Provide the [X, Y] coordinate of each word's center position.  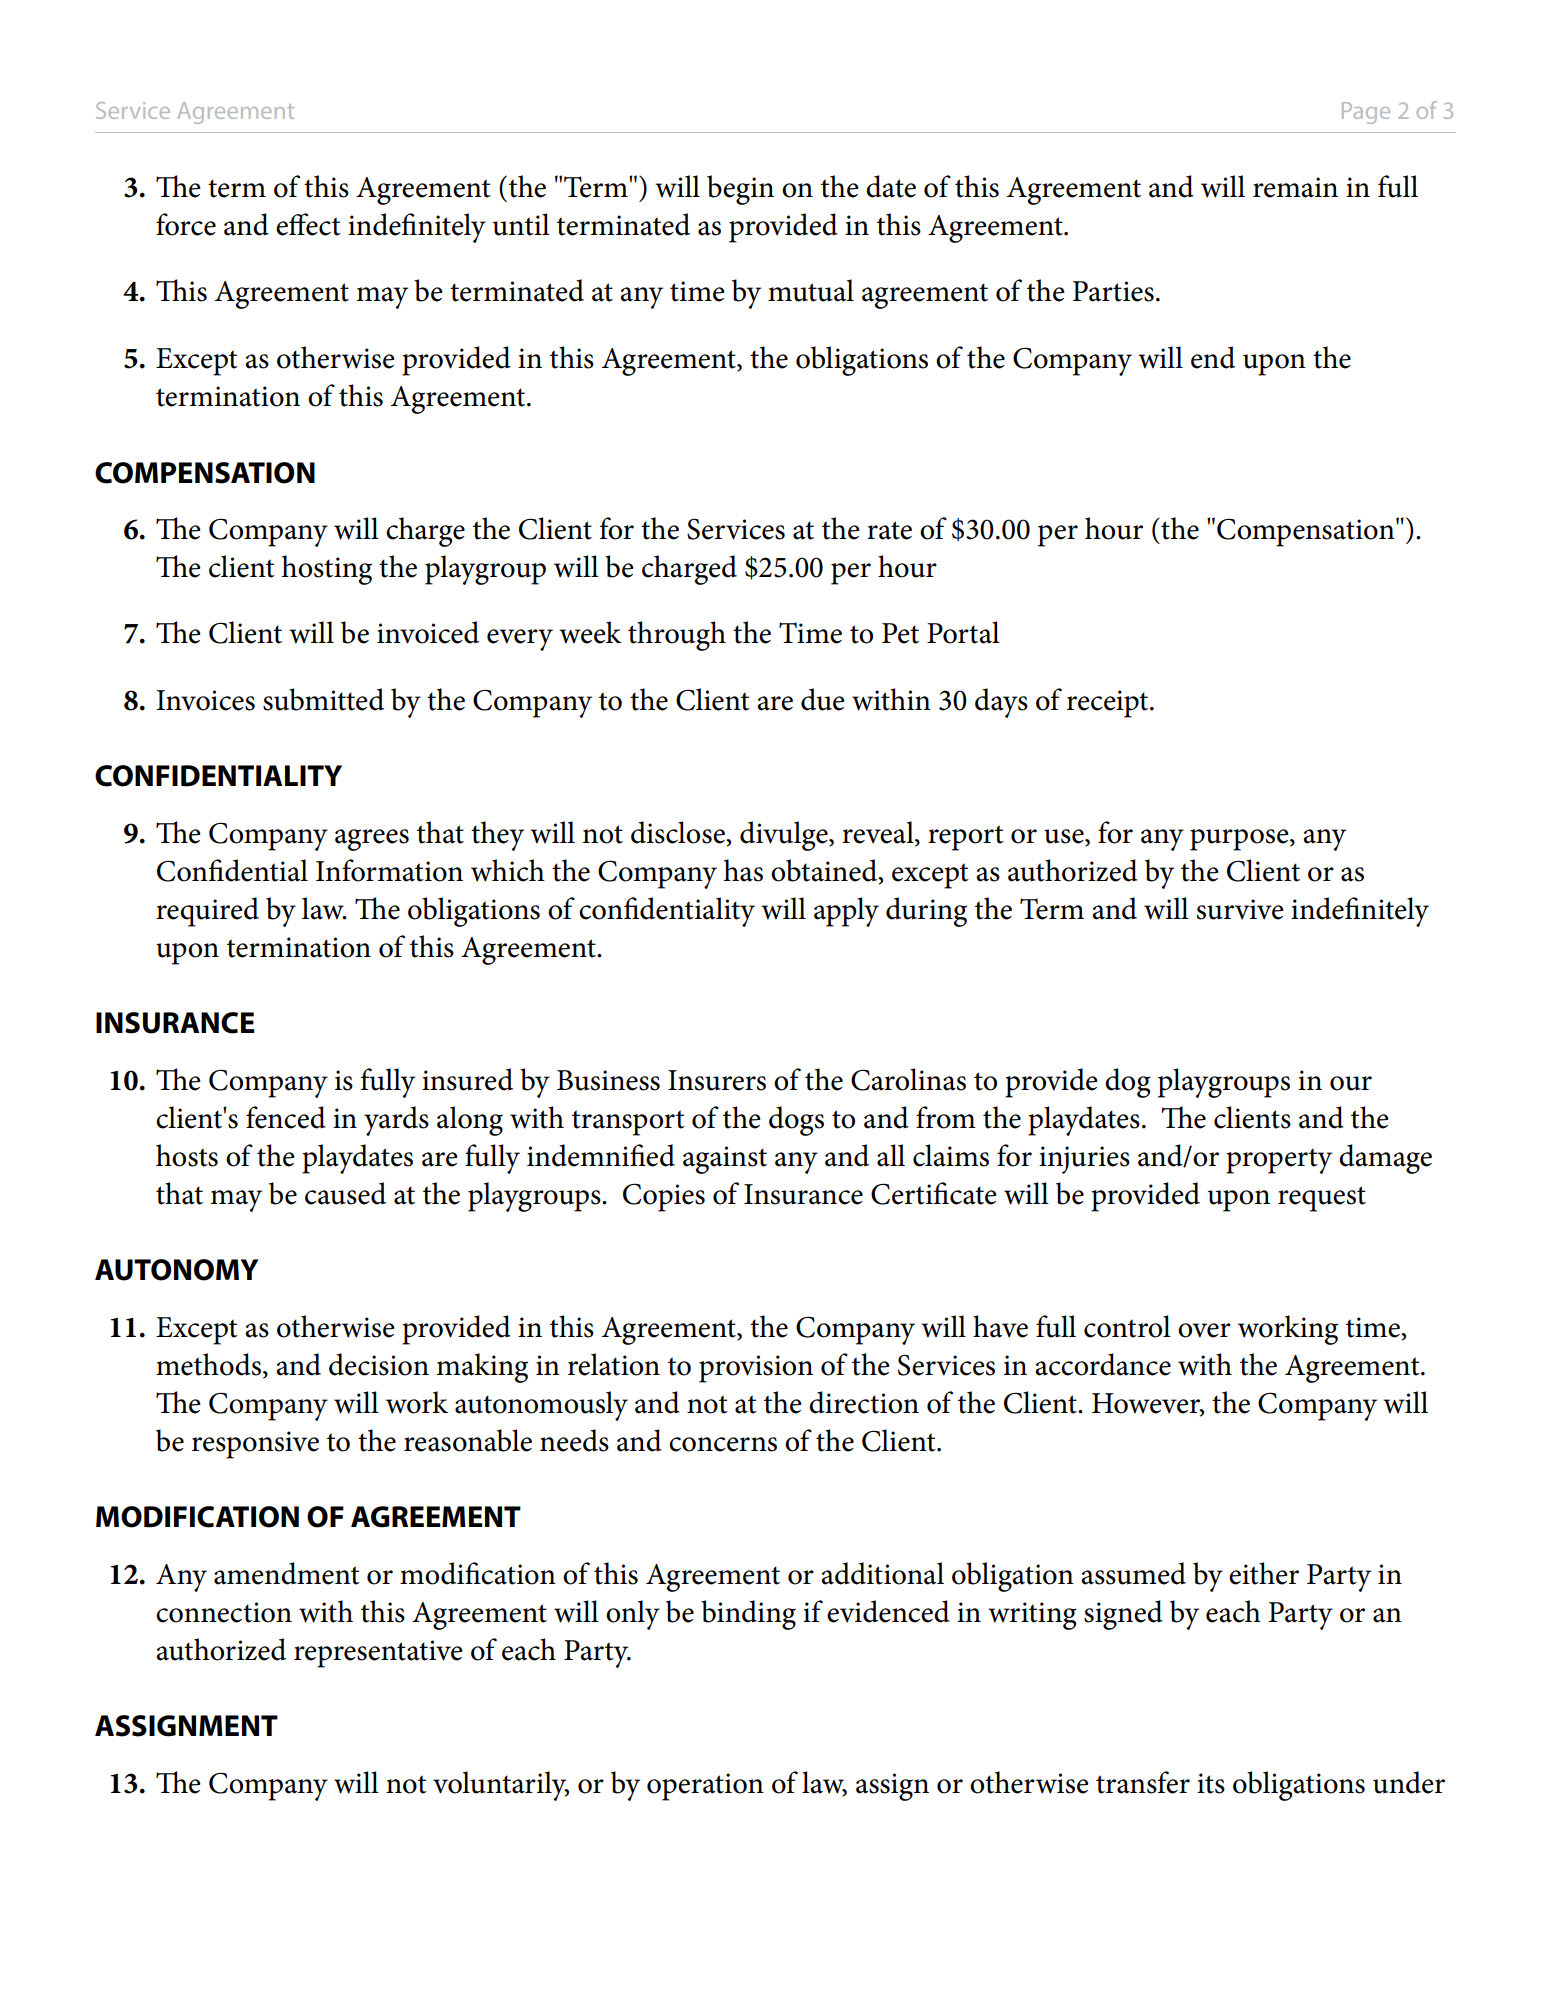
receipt [1109, 704]
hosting [327, 570]
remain [1295, 187]
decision [379, 1364]
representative [378, 1654]
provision [756, 1369]
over [1204, 1330]
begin [740, 190]
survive [1240, 909]
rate [889, 530]
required [207, 912]
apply [846, 912]
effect [308, 224]
